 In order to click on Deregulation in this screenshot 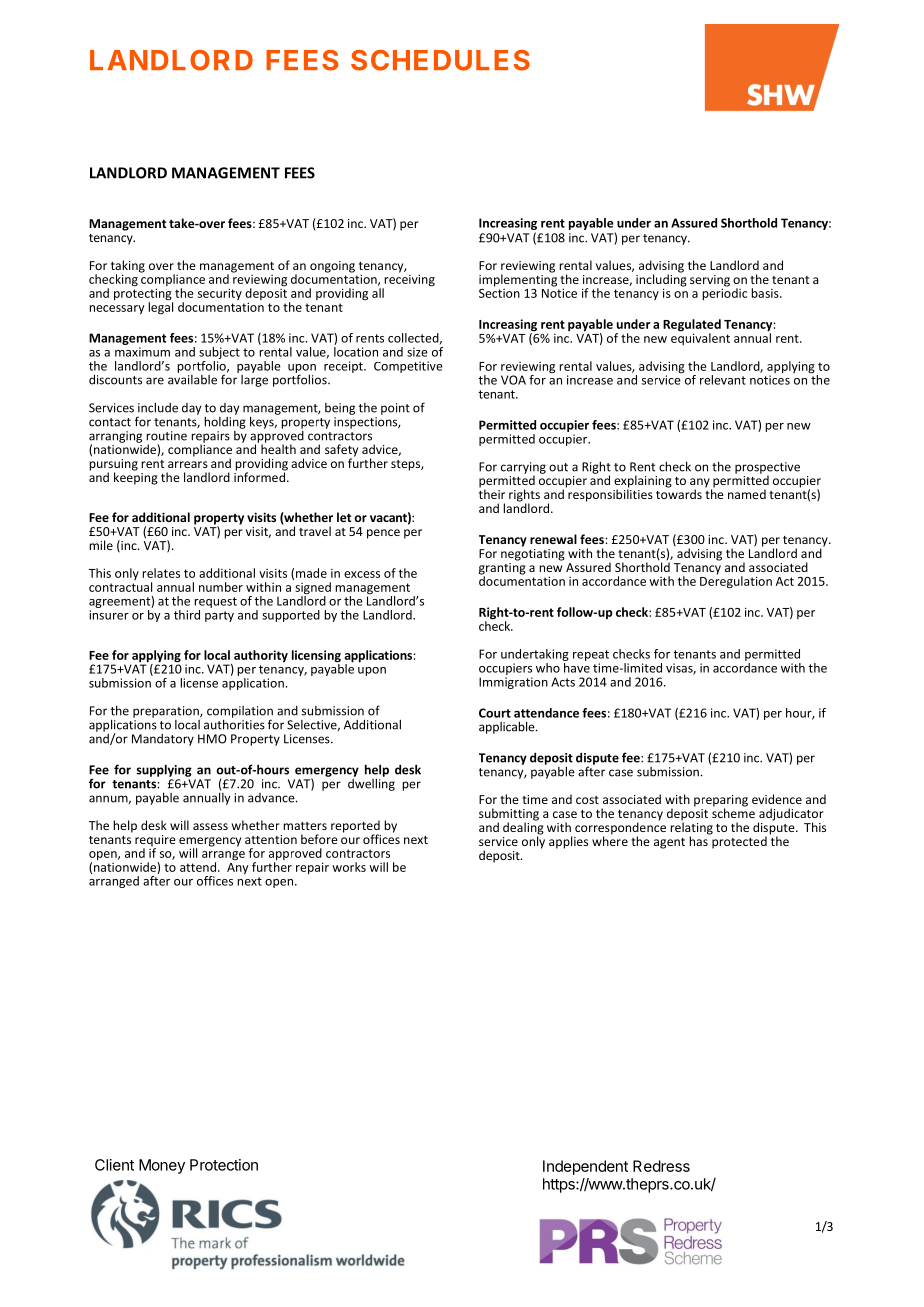, I will do `click(736, 581)`.
